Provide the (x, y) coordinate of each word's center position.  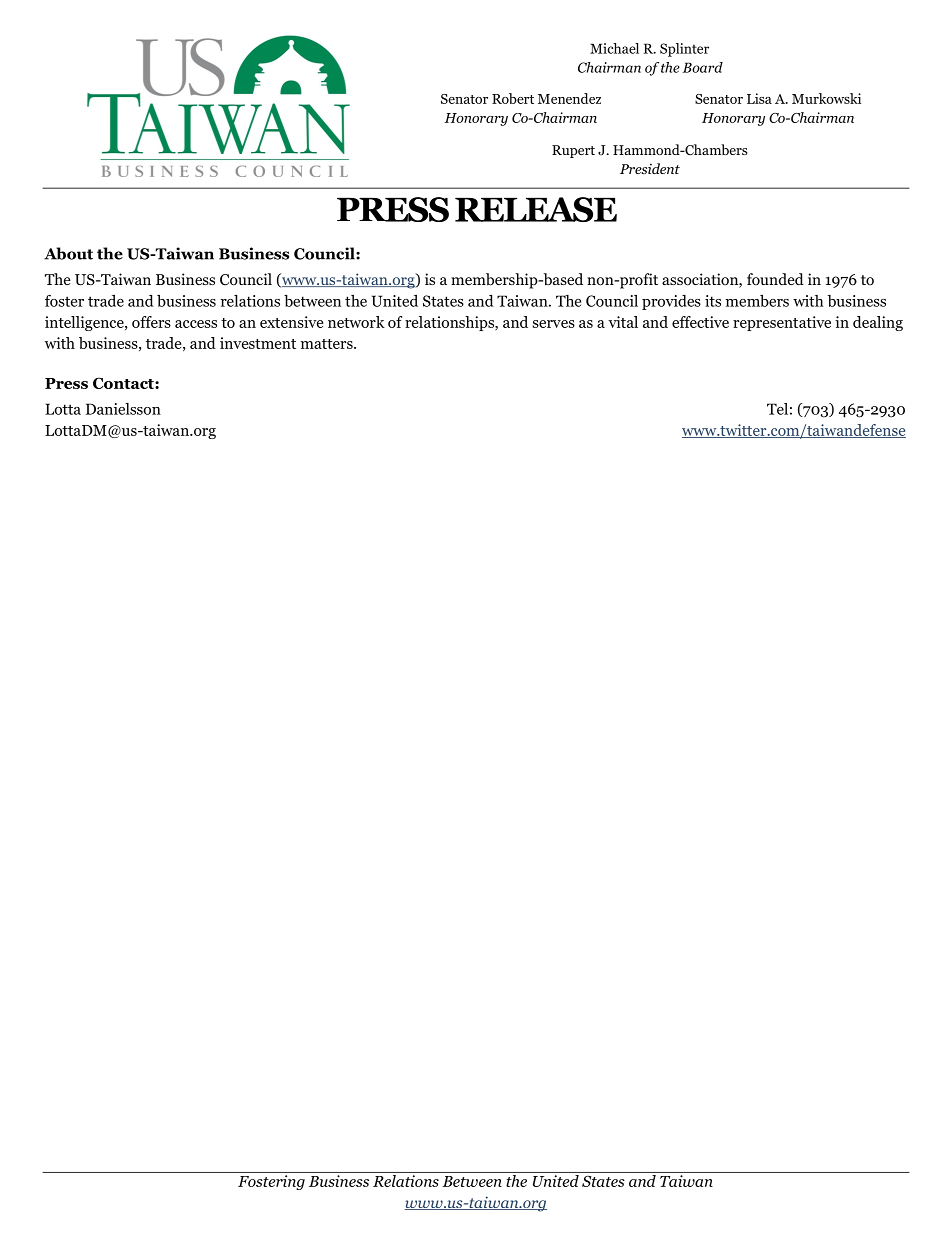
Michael (614, 48)
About (68, 253)
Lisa (759, 98)
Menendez (569, 98)
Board (703, 67)
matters (328, 344)
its (713, 301)
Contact (124, 383)
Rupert (573, 151)
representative (782, 323)
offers (151, 322)
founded (775, 279)
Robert (513, 98)
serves (554, 324)
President (650, 168)
